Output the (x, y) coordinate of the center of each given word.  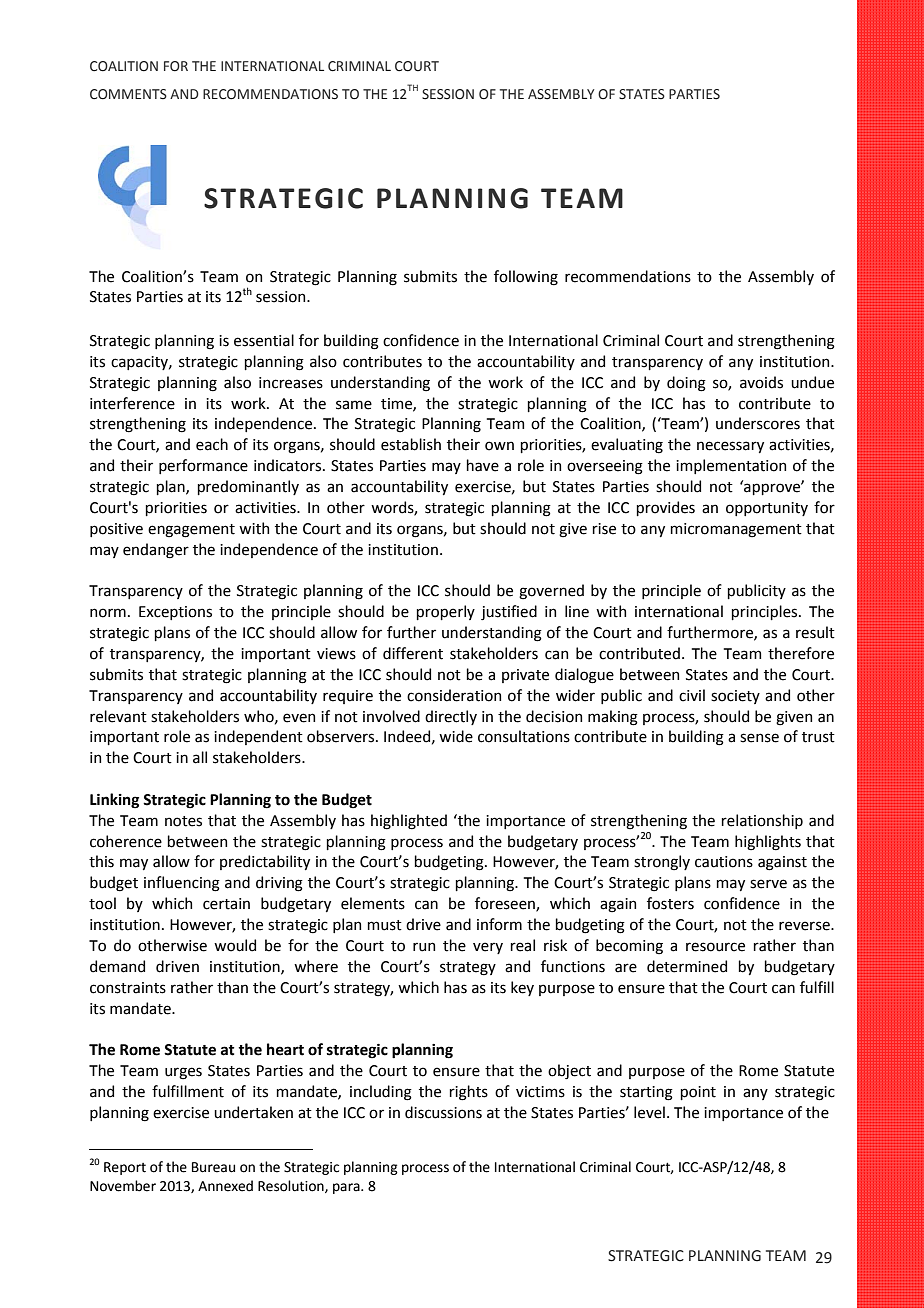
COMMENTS (128, 94)
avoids (761, 382)
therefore (801, 653)
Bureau (213, 1167)
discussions (443, 1112)
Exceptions (175, 613)
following (526, 278)
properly (445, 612)
